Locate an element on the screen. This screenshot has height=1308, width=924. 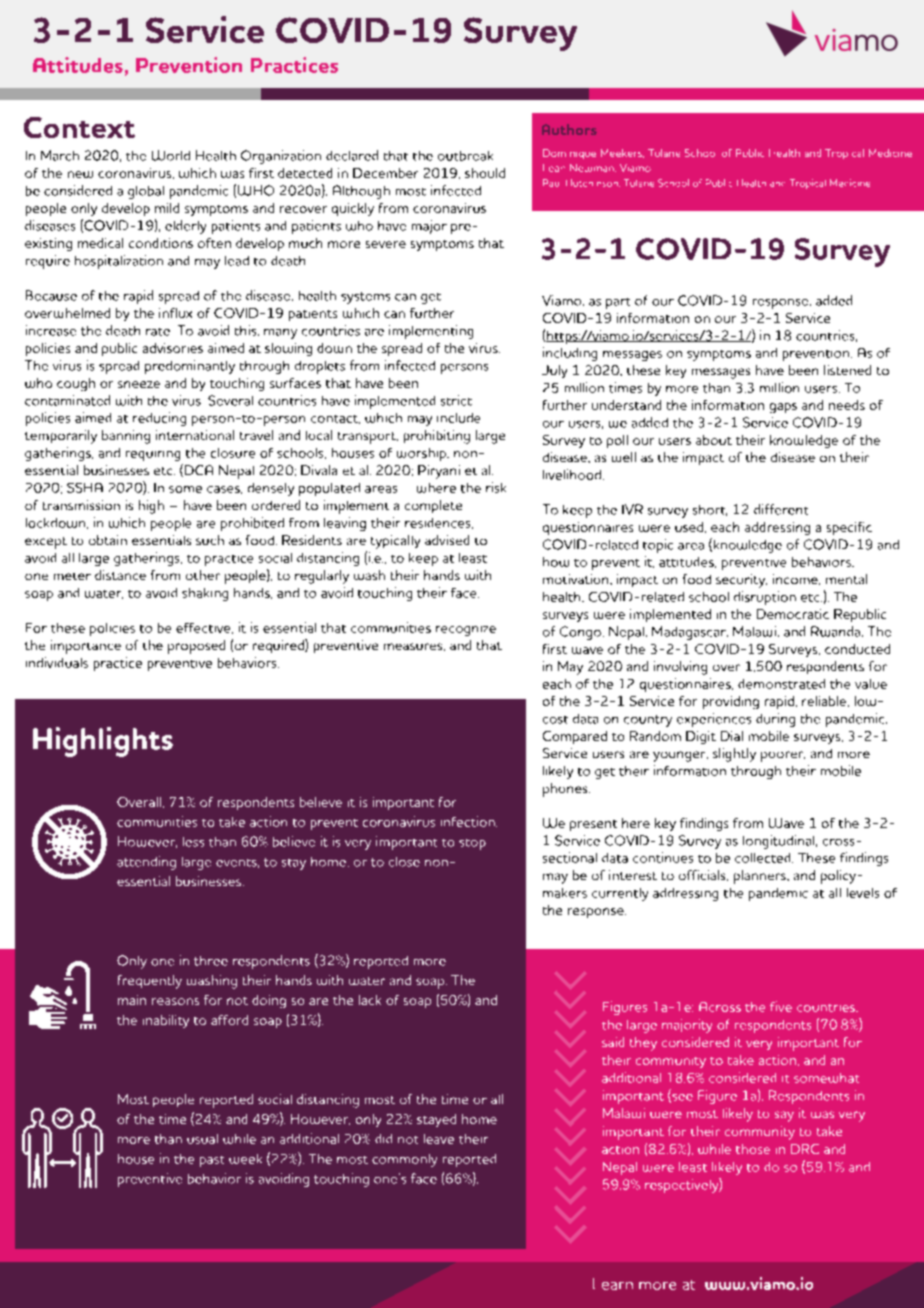
stop is located at coordinates (472, 844).
